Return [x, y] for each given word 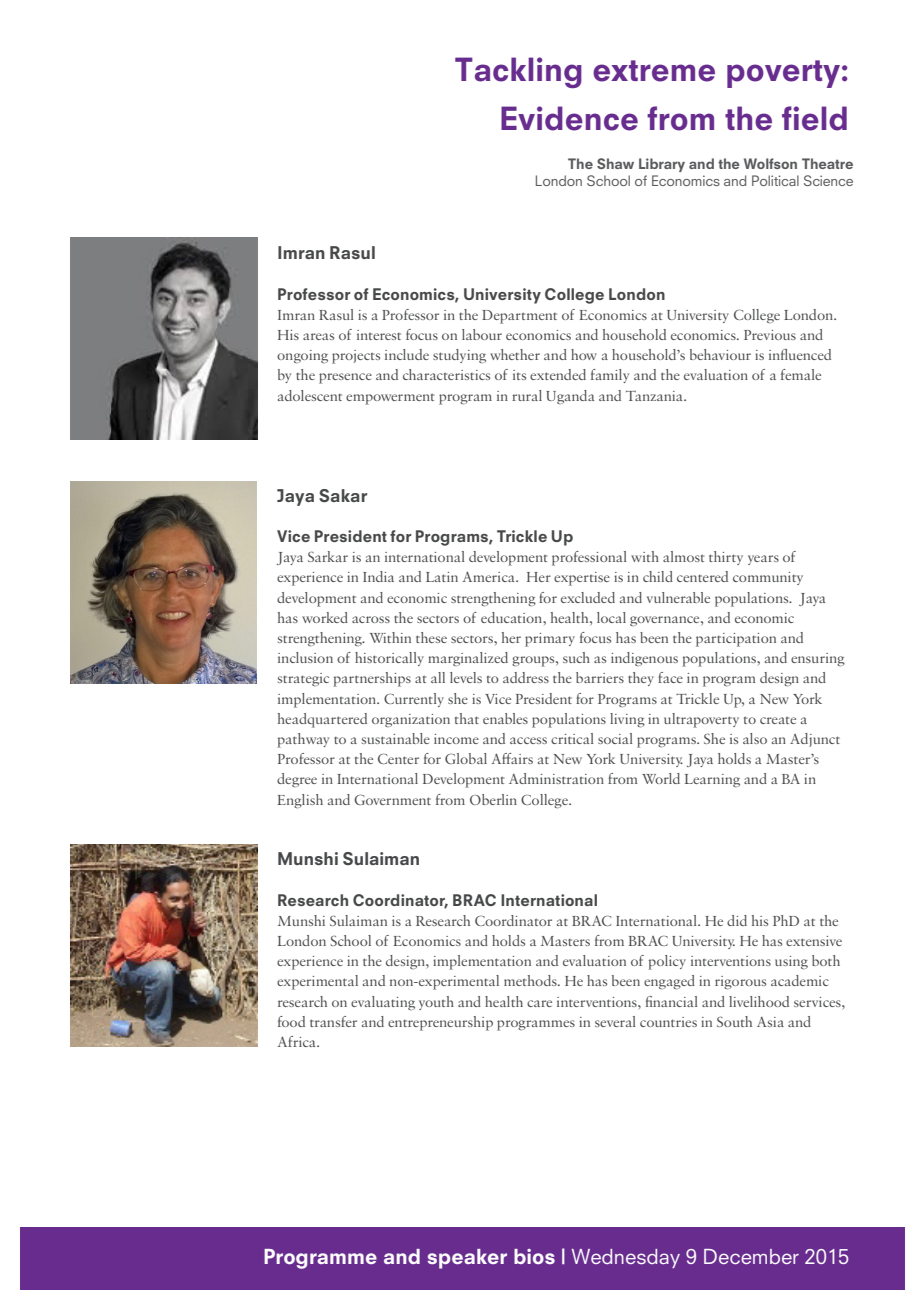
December [751, 1256]
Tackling [518, 72]
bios [534, 1256]
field [814, 118]
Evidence [569, 118]
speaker [467, 1259]
